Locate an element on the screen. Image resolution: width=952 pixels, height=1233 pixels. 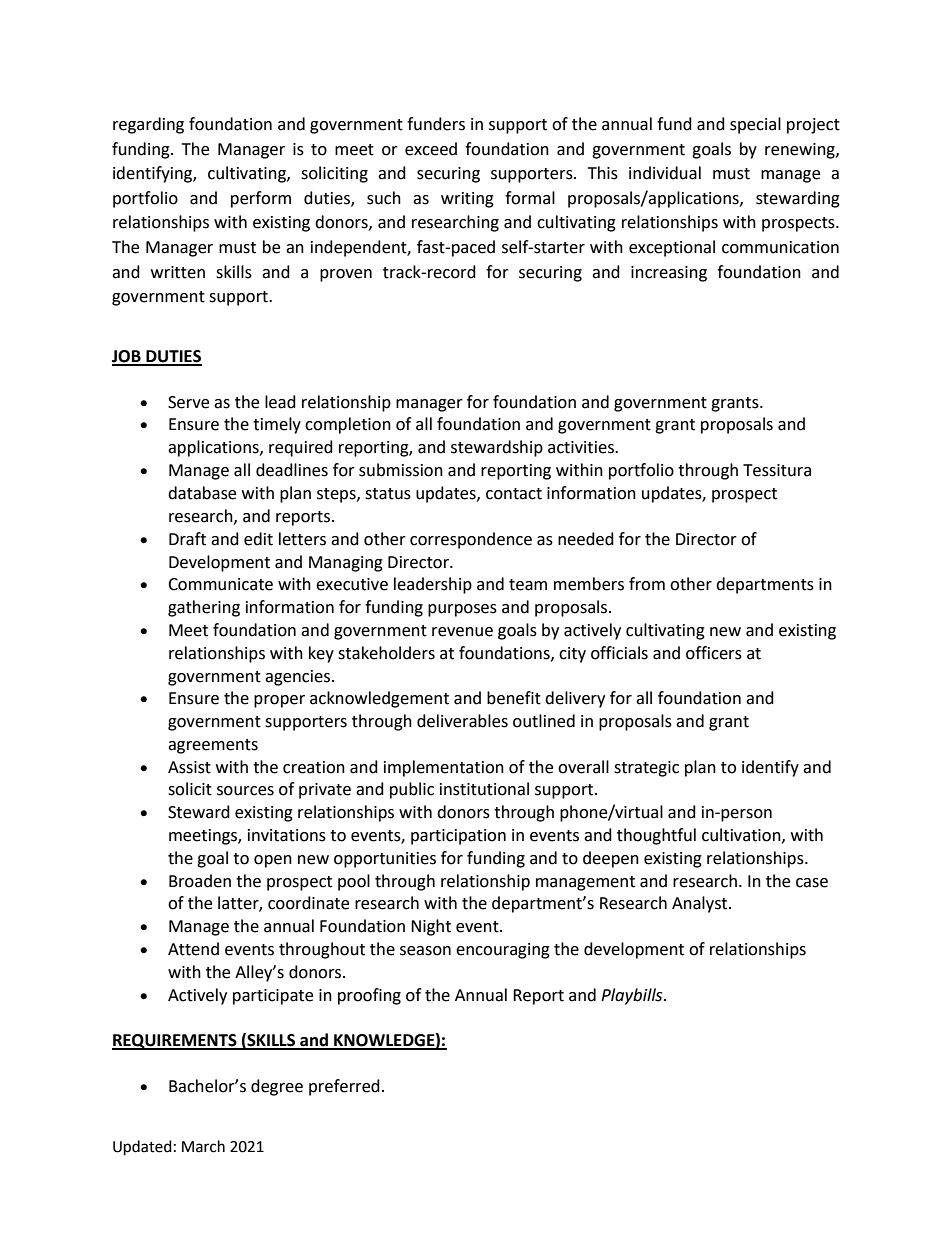
special is located at coordinates (755, 125).
